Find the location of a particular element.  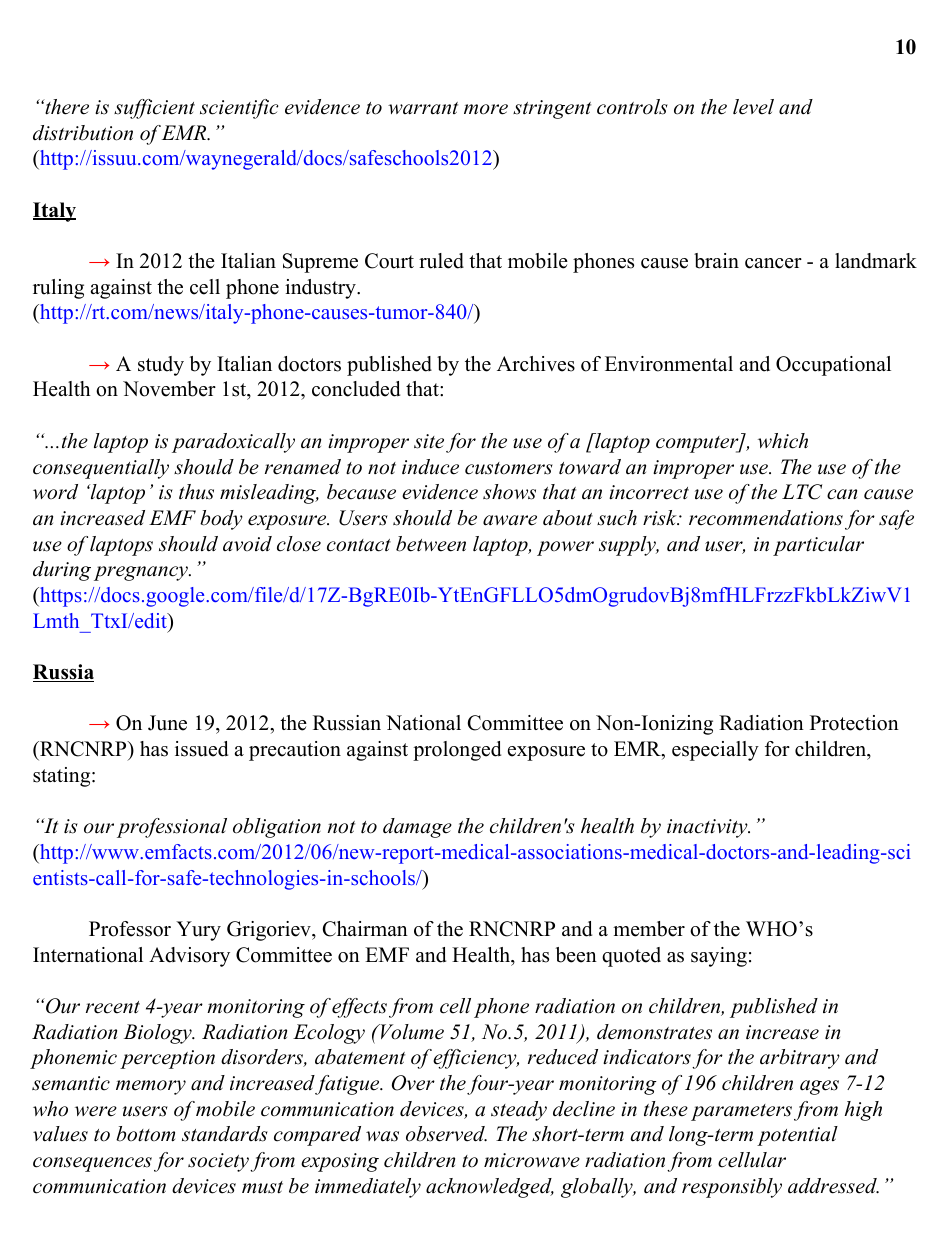

level is located at coordinates (753, 107).
